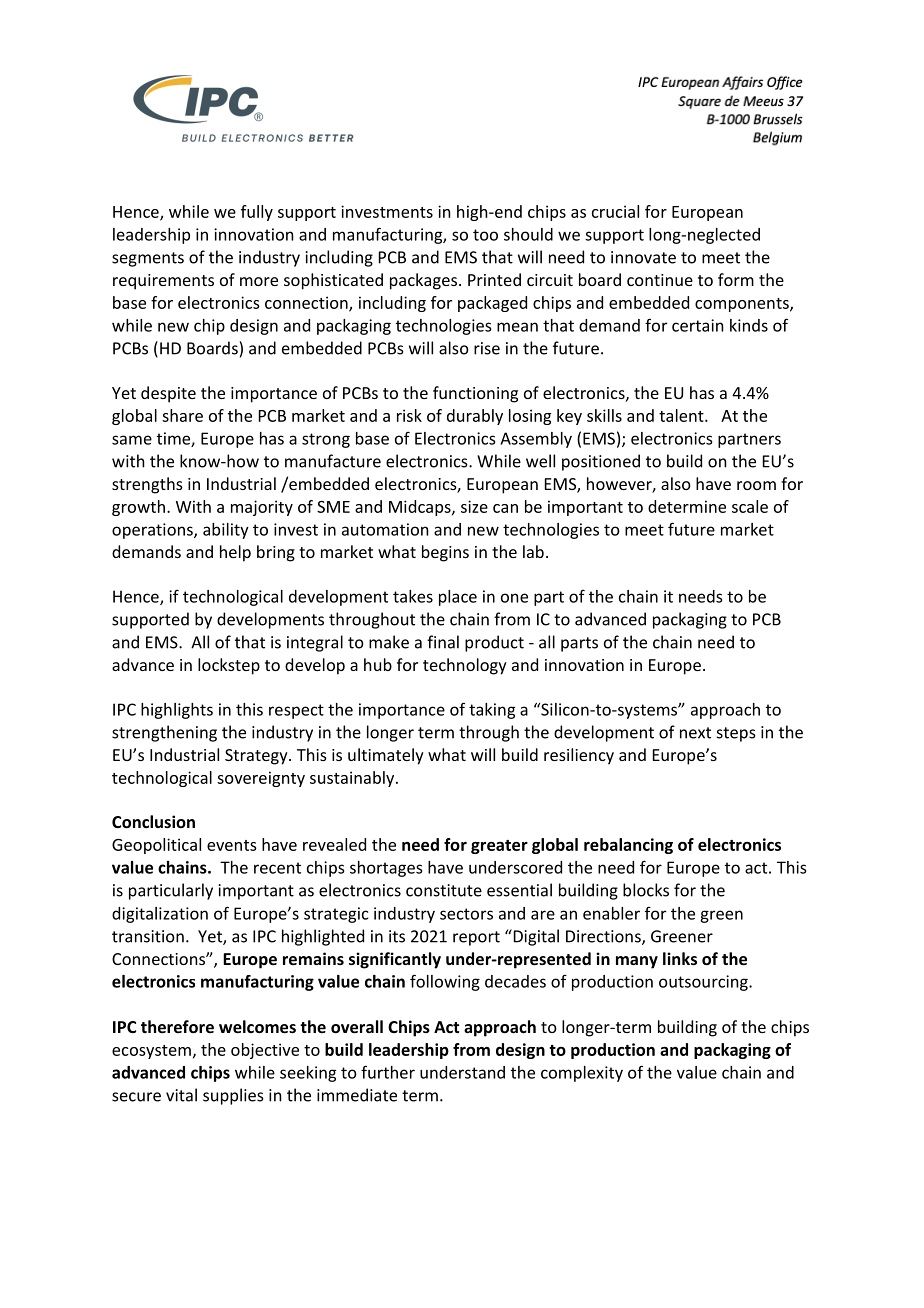 Image resolution: width=924 pixels, height=1308 pixels. What do you see at coordinates (257, 213) in the page?
I see `fully` at bounding box center [257, 213].
